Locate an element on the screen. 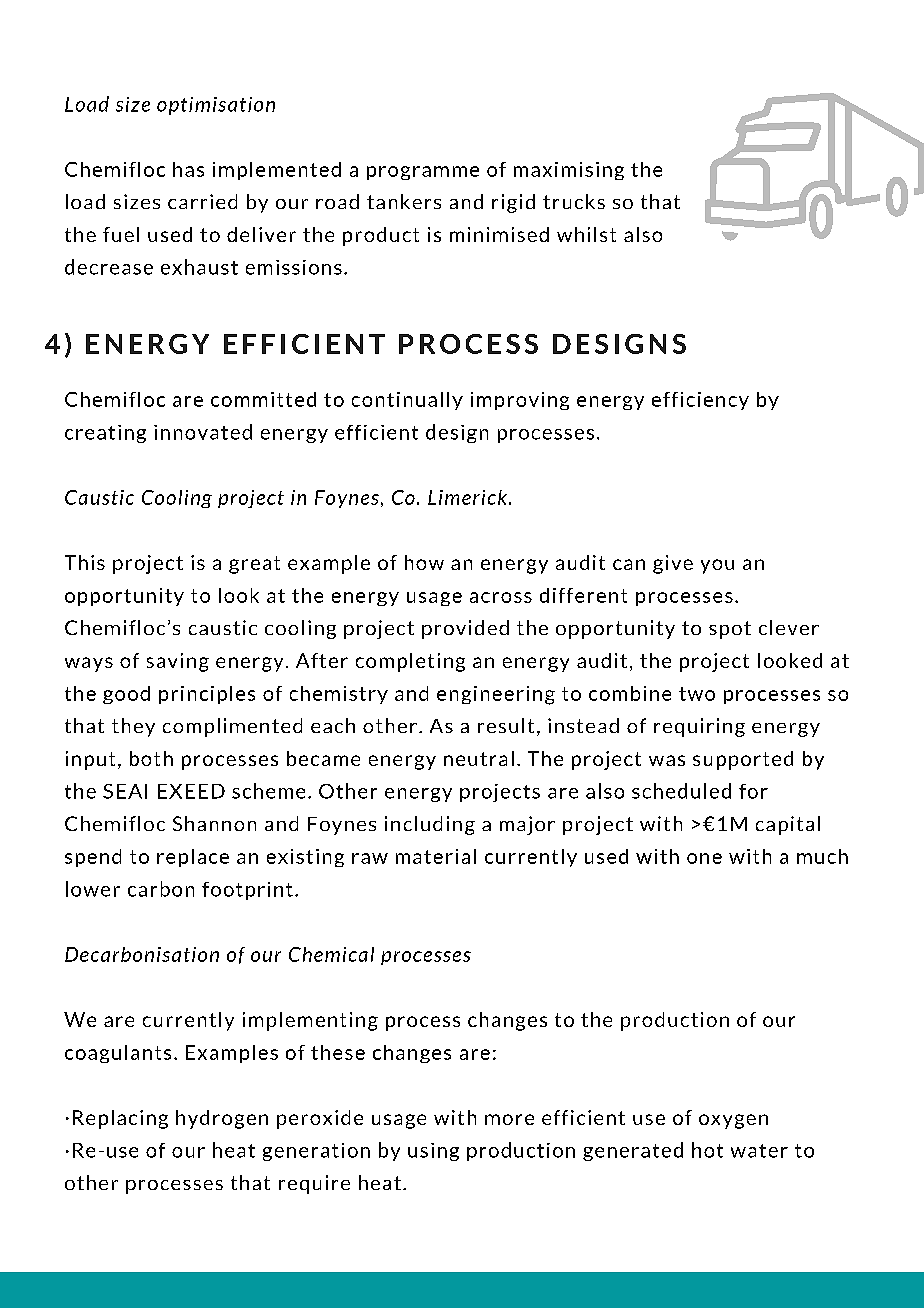 This screenshot has width=924, height=1308. water is located at coordinates (759, 1151).
